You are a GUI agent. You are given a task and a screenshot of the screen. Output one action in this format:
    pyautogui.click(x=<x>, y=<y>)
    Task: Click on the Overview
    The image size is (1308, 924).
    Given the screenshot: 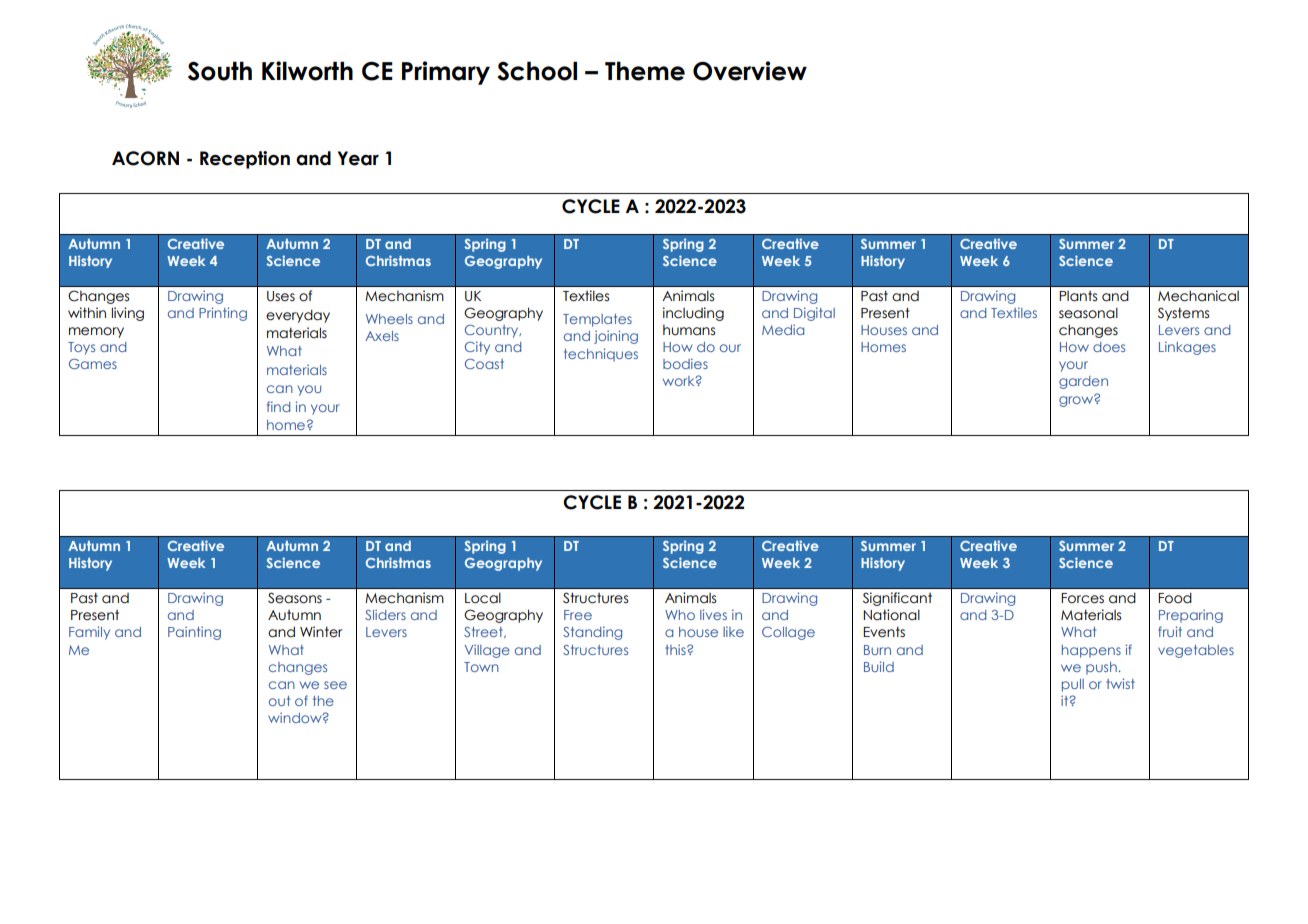 What is the action you would take?
    pyautogui.click(x=750, y=71)
